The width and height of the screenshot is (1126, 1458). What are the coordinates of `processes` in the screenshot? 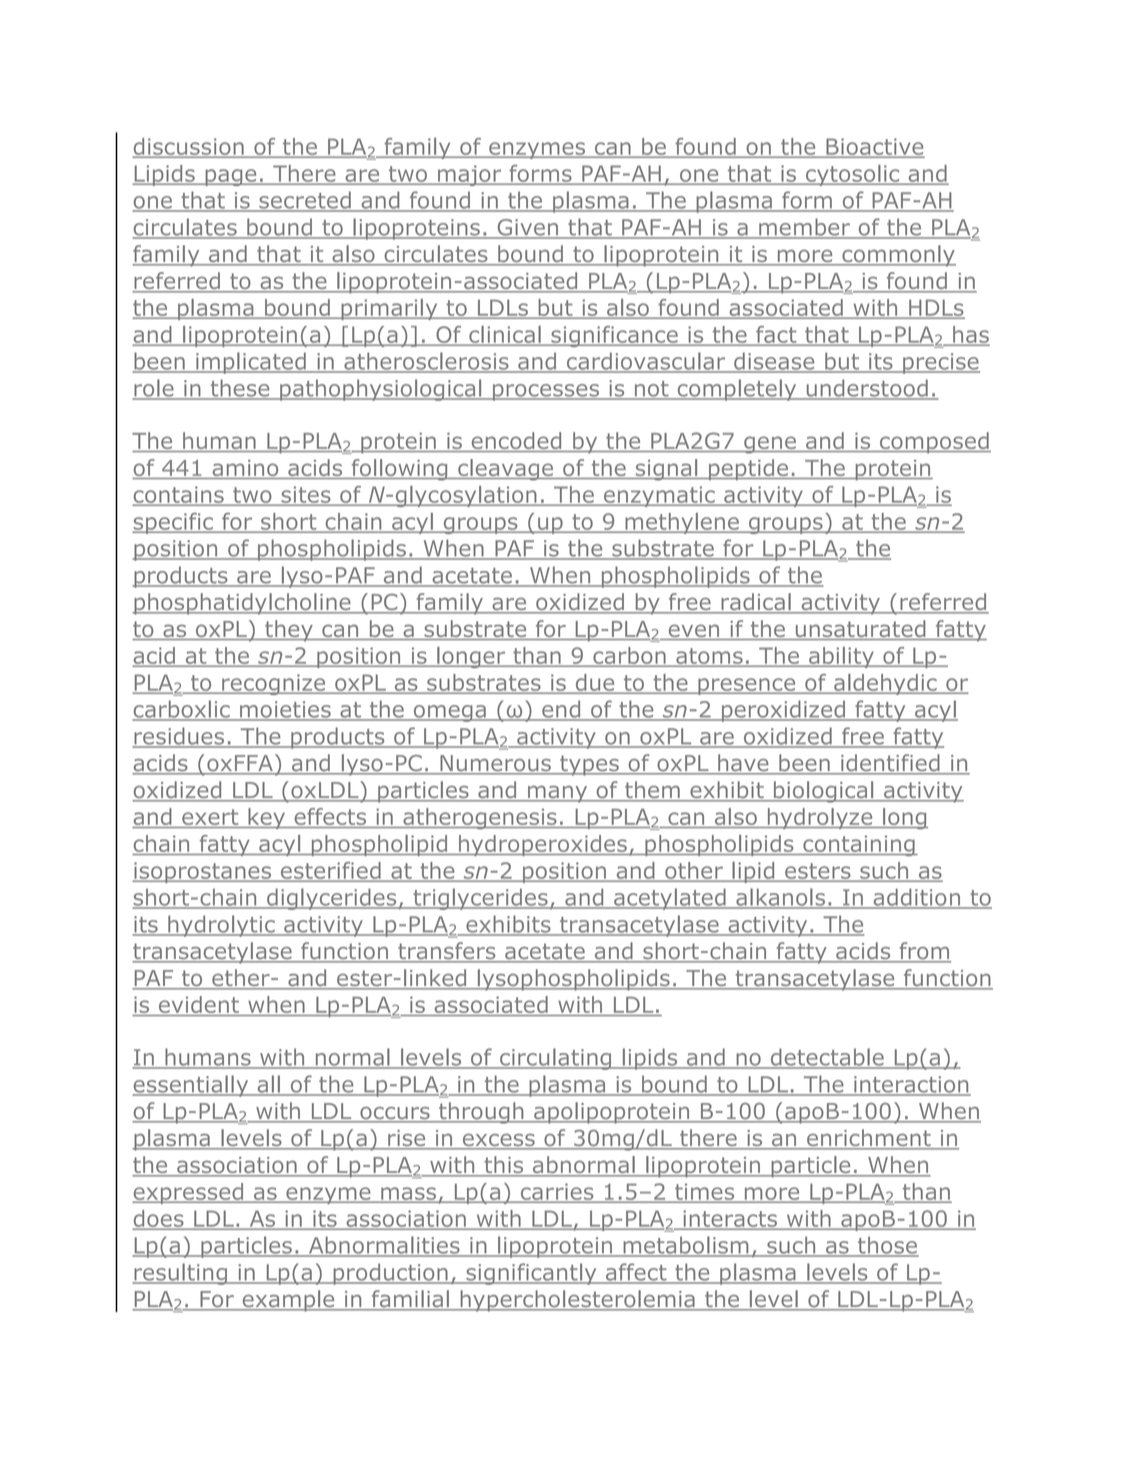 It's located at (546, 392).
